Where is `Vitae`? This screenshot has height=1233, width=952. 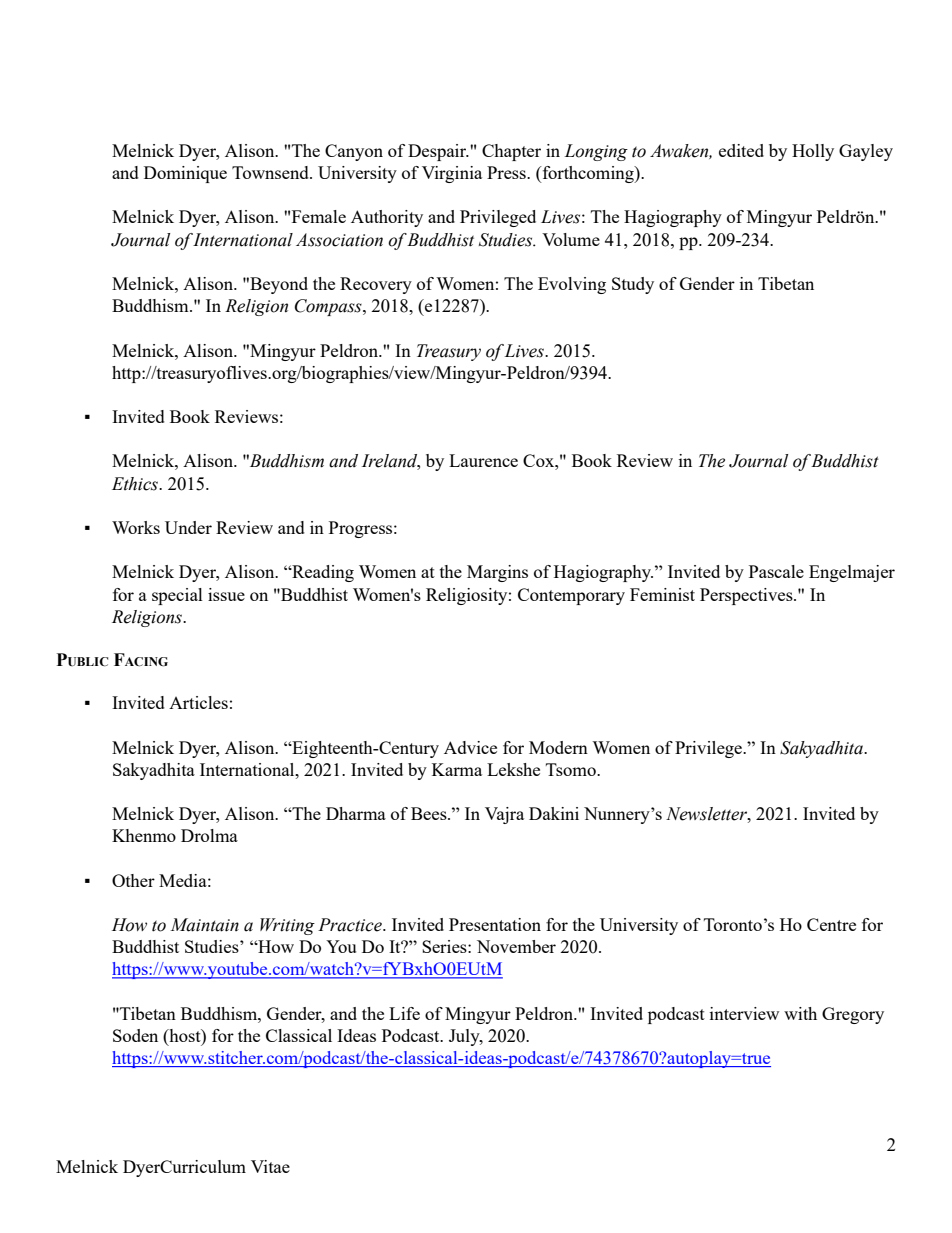
Vitae is located at coordinates (270, 1166).
